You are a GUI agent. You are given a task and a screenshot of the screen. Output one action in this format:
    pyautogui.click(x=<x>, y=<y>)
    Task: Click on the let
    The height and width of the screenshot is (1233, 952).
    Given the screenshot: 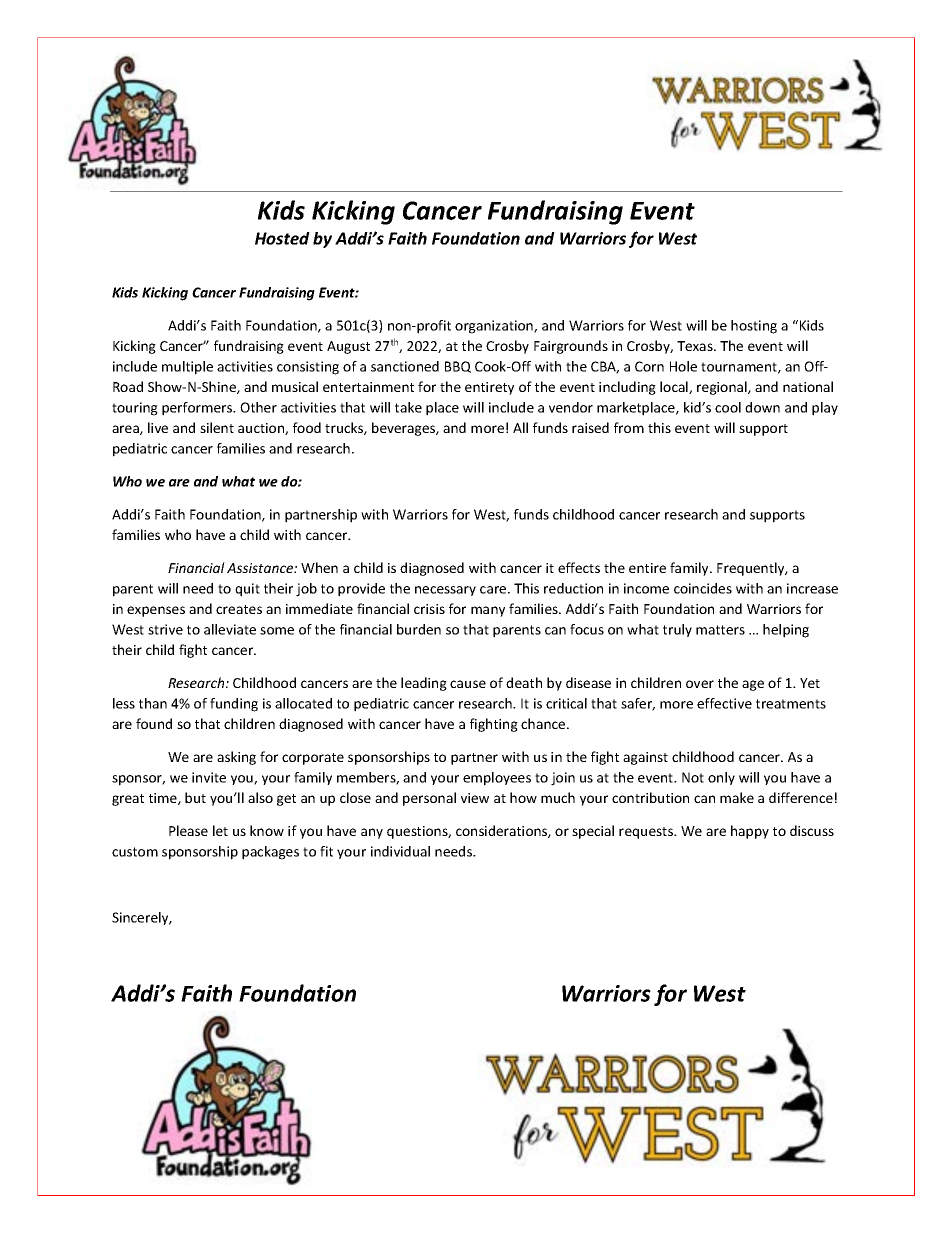 What is the action you would take?
    pyautogui.click(x=220, y=830)
